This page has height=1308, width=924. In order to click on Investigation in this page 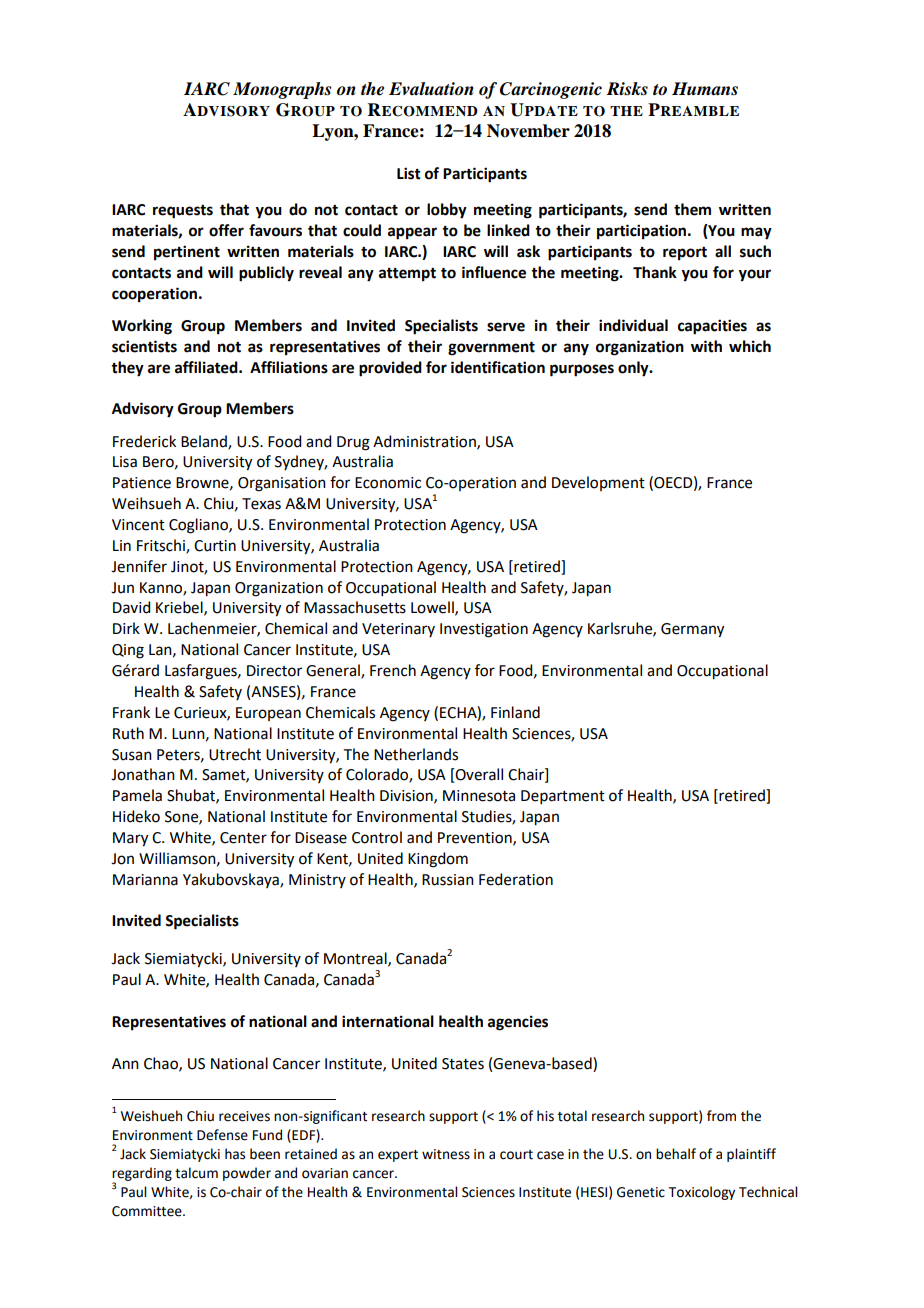, I will do `click(484, 630)`.
